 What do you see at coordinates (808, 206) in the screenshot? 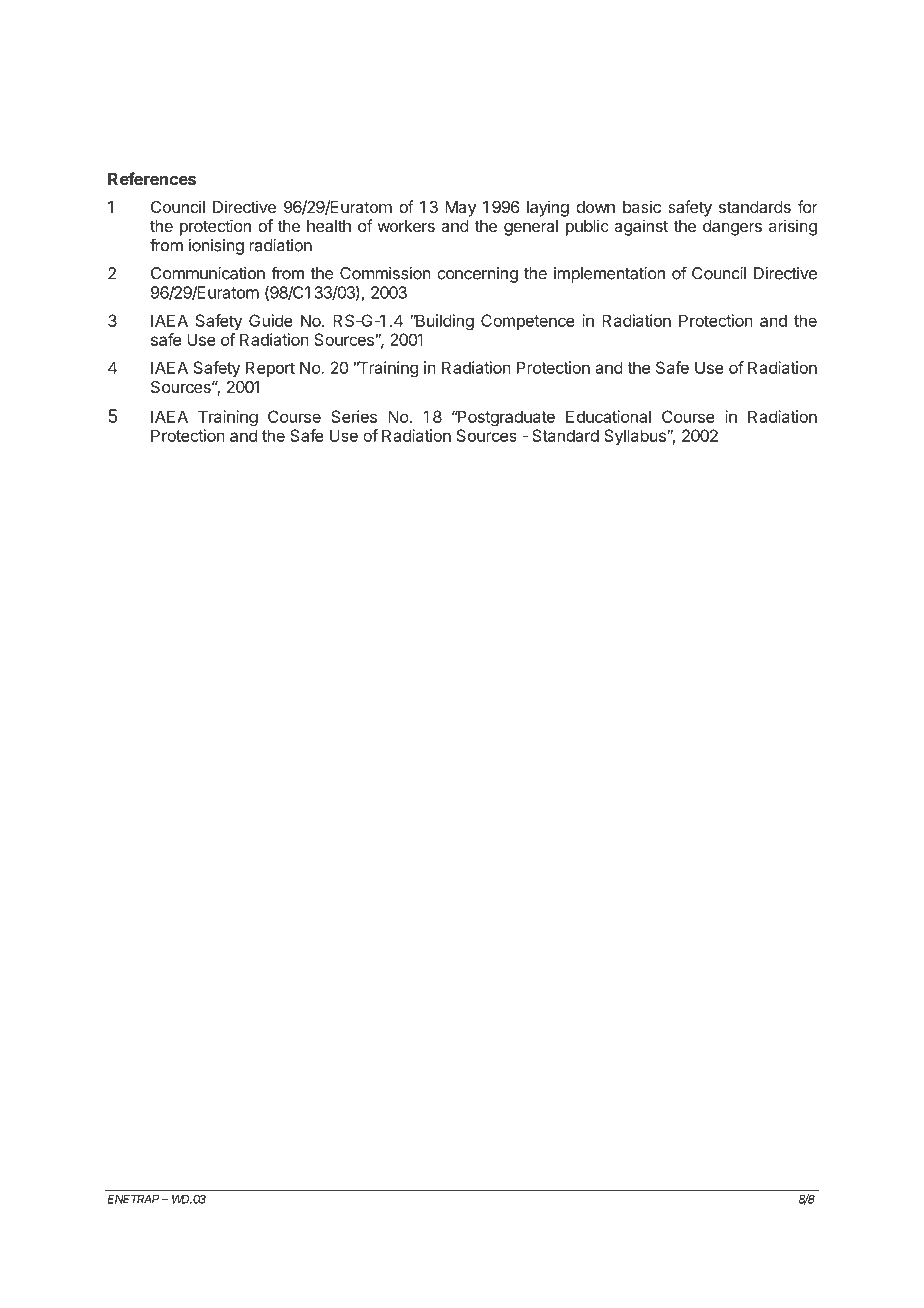
I see `for` at bounding box center [808, 206].
